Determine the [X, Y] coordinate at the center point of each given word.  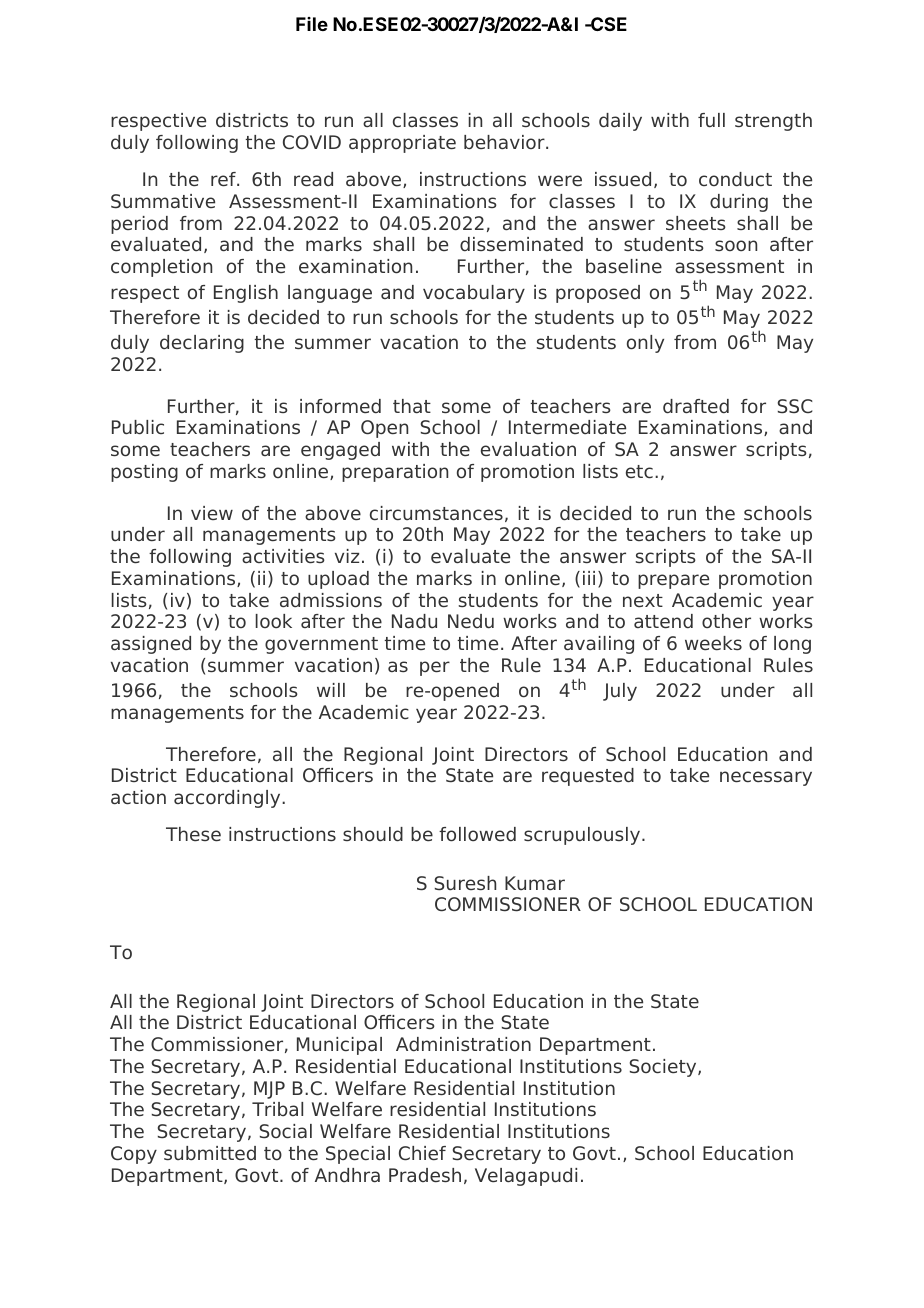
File [312, 24]
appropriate [402, 144]
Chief [422, 1153]
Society [664, 1068]
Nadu [414, 621]
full [711, 120]
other [726, 621]
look [274, 621]
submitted [210, 1153]
